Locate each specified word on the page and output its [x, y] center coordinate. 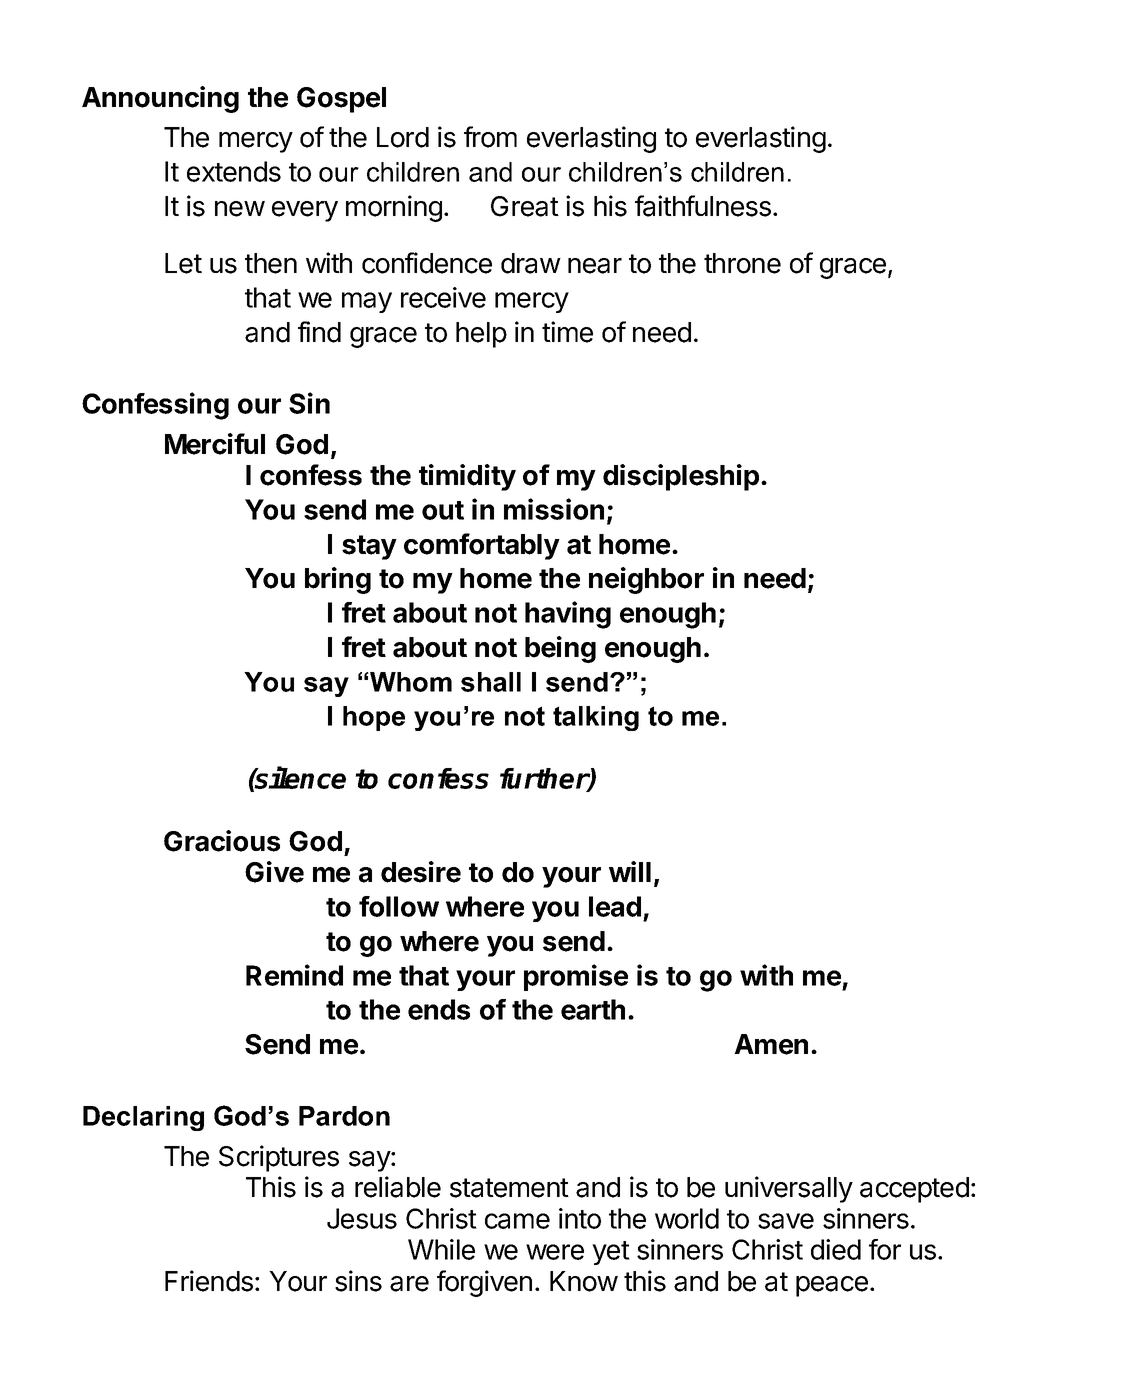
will [630, 871]
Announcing [160, 99]
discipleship [681, 477]
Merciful [215, 444]
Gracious [222, 841]
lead [615, 906]
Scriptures [279, 1158]
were [555, 1252]
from [490, 137]
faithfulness [703, 206]
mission [554, 509]
